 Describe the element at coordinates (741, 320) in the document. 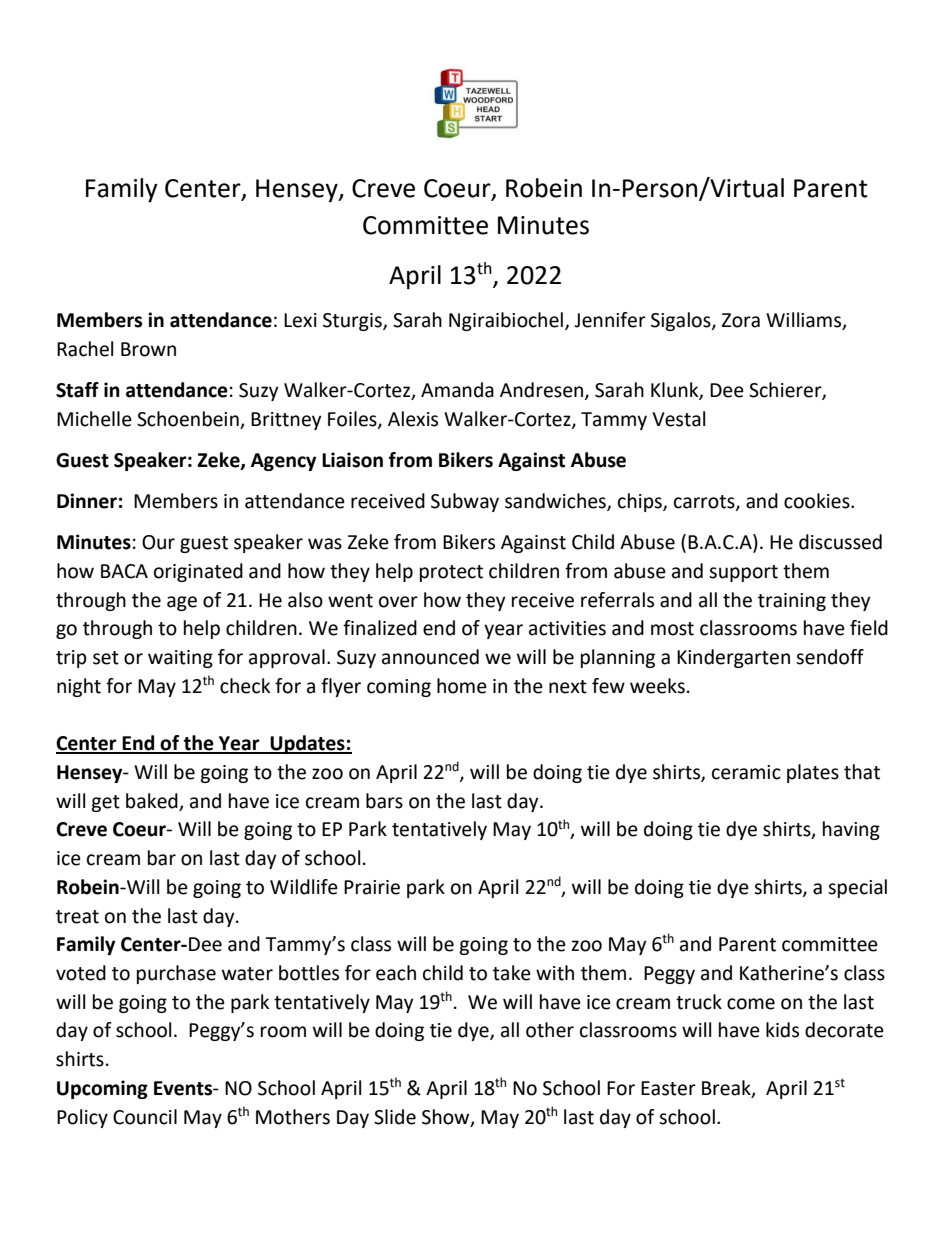

I see `Zora` at that location.
